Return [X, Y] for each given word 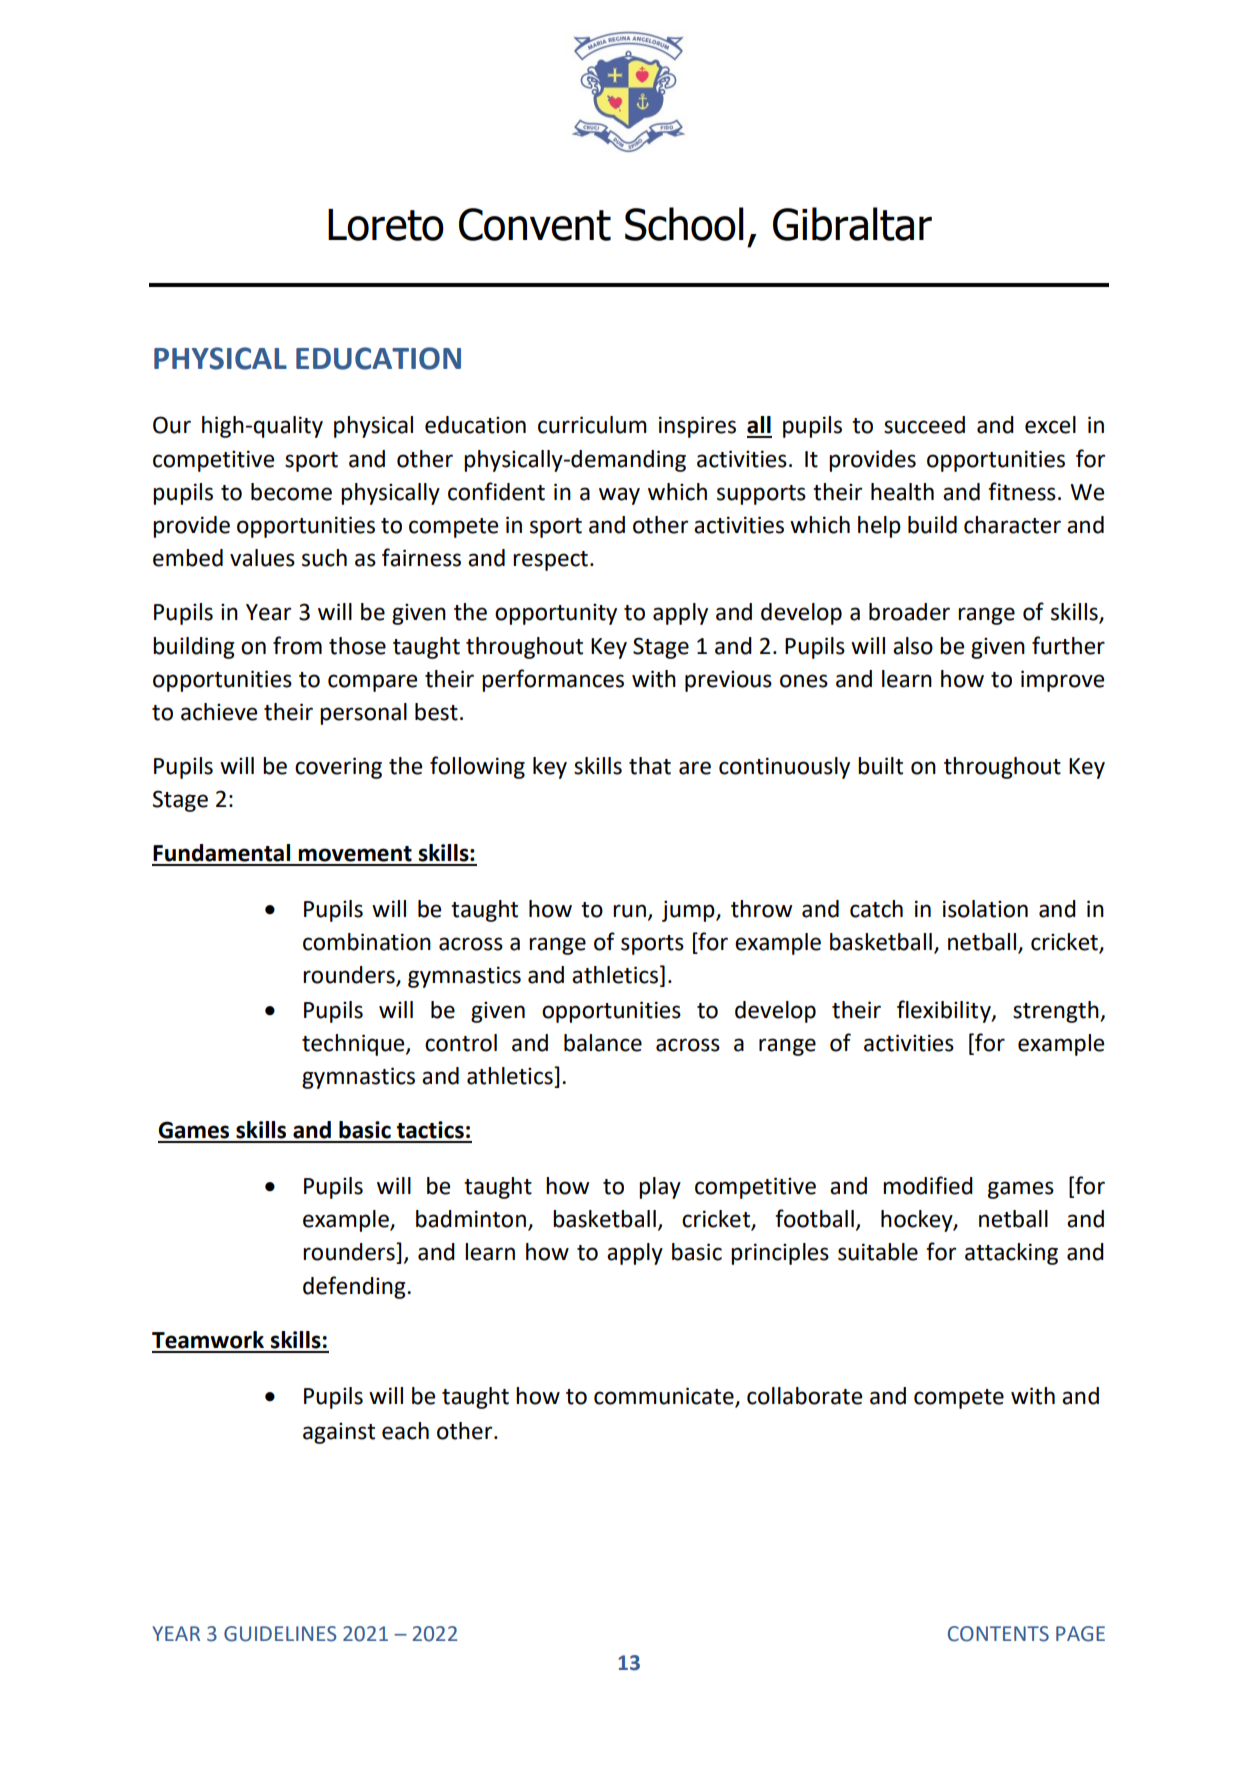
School [684, 224]
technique [354, 1045]
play [660, 1188]
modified [928, 1185]
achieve [219, 712]
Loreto [386, 225]
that [650, 766]
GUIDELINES [280, 1634]
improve [1062, 681]
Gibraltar [852, 224]
